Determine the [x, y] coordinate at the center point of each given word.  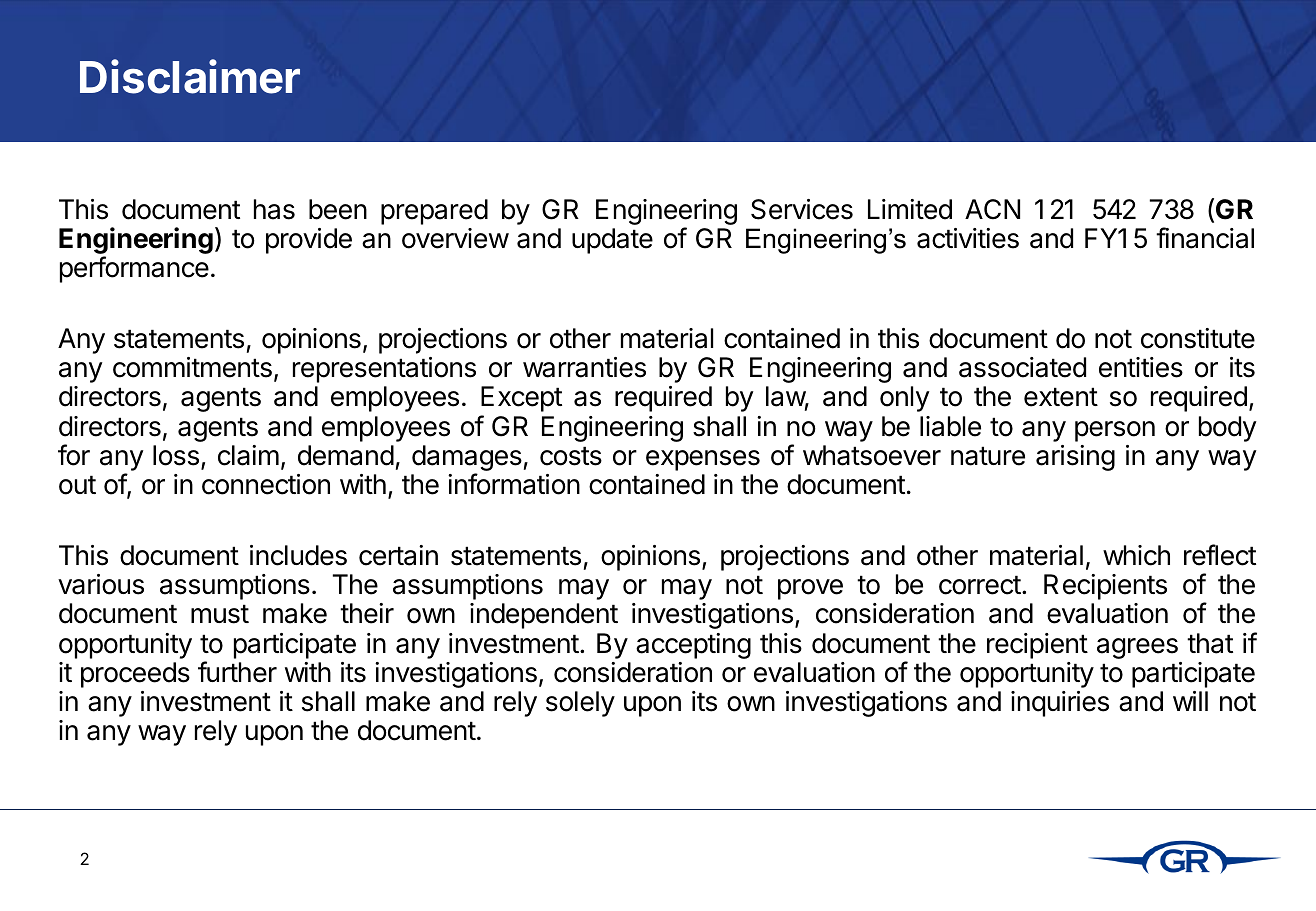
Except [521, 399]
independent [544, 616]
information [514, 484]
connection [266, 484]
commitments [192, 367]
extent [1061, 397]
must [220, 614]
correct [980, 585]
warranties [584, 367]
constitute [1198, 338]
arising [1075, 458]
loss [176, 455]
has [274, 209]
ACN [992, 209]
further [237, 672]
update [612, 241]
